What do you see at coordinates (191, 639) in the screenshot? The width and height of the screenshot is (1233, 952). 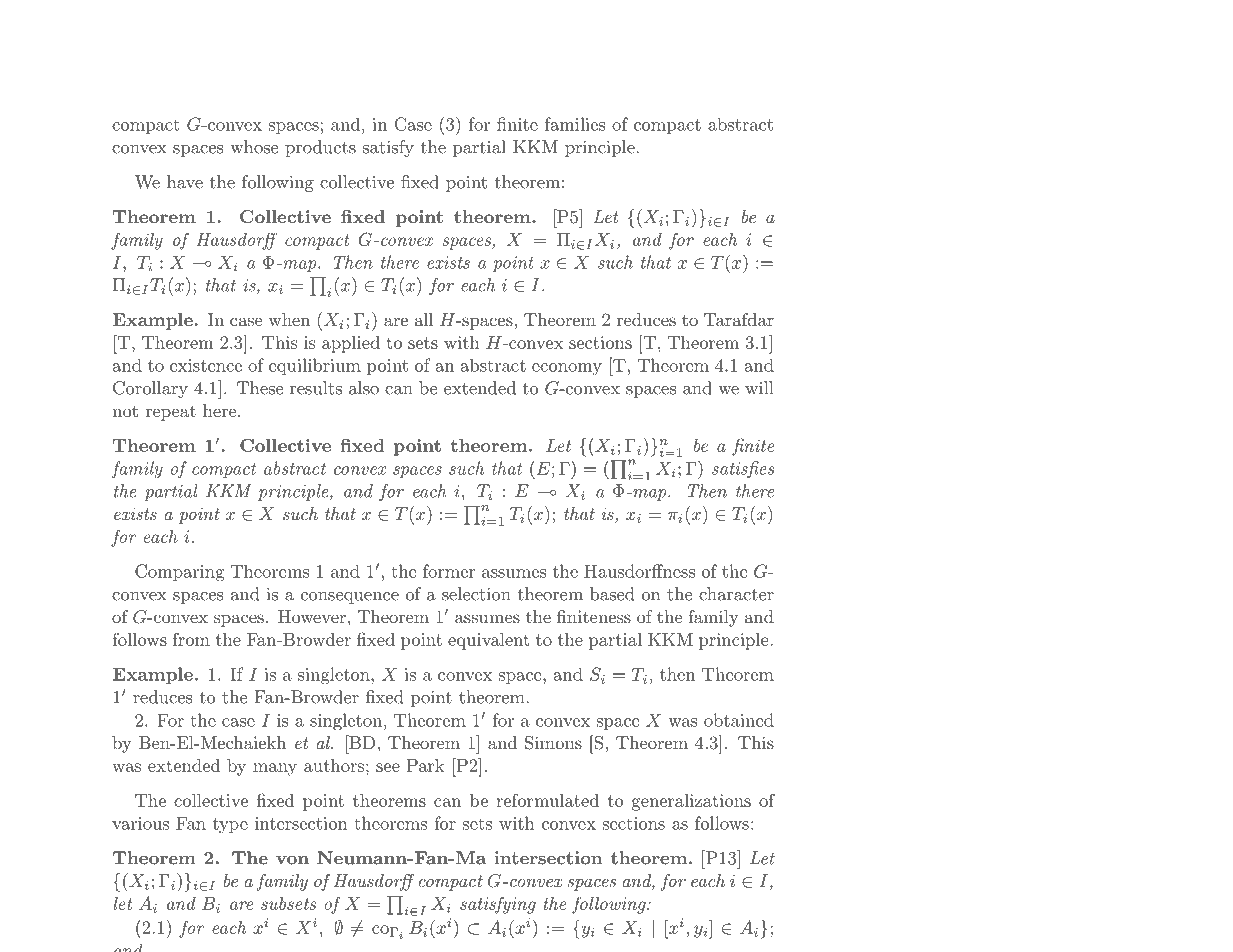 I see `from` at bounding box center [191, 639].
